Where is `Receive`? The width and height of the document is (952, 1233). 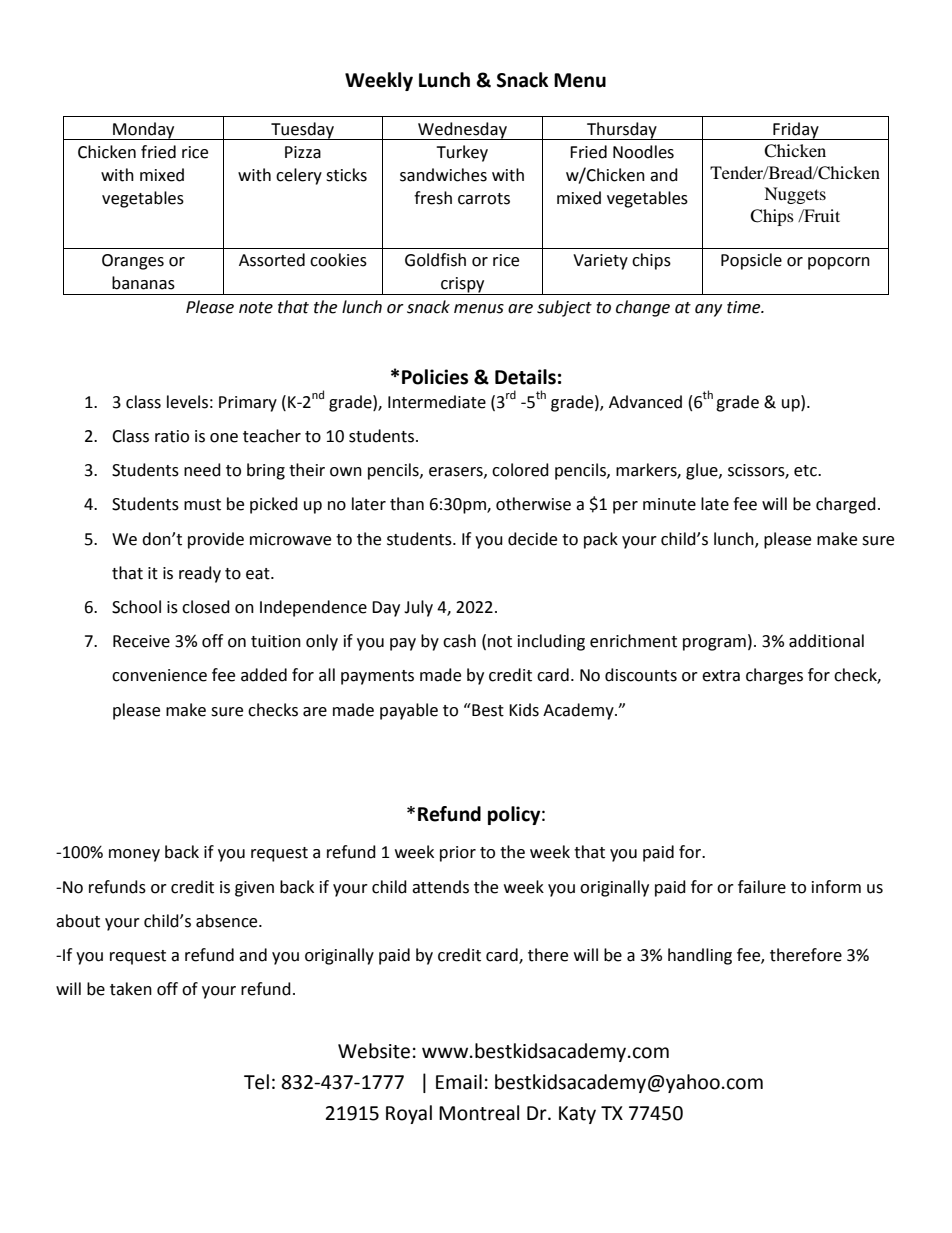
Receive is located at coordinates (141, 641).
